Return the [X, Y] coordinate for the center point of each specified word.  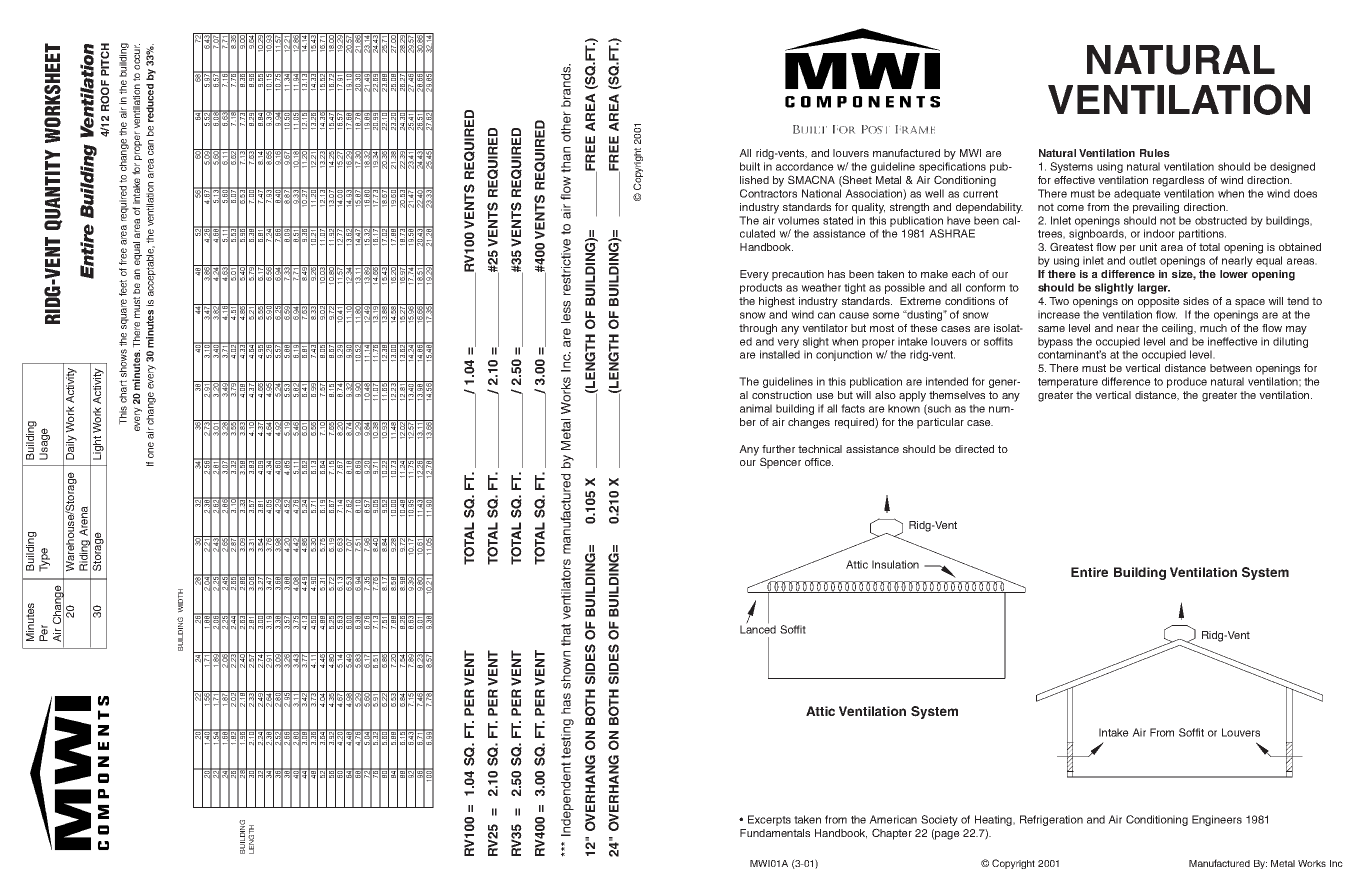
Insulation [895, 564]
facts [853, 408]
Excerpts [769, 820]
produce [1187, 382]
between [1231, 368]
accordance [805, 166]
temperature [1068, 383]
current [980, 194]
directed [974, 449]
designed [1292, 167]
